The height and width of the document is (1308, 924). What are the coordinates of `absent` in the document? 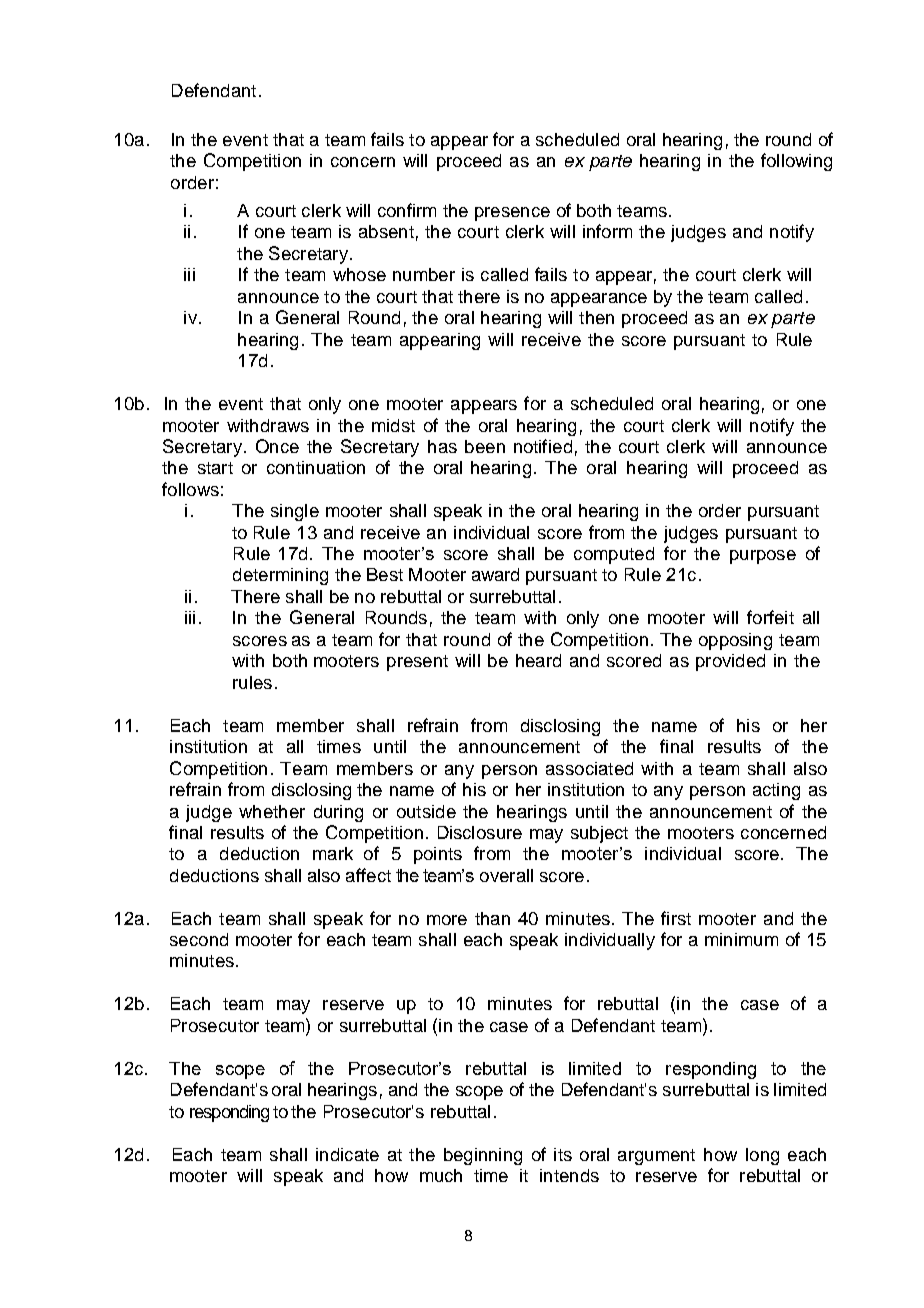 It's located at (386, 231).
